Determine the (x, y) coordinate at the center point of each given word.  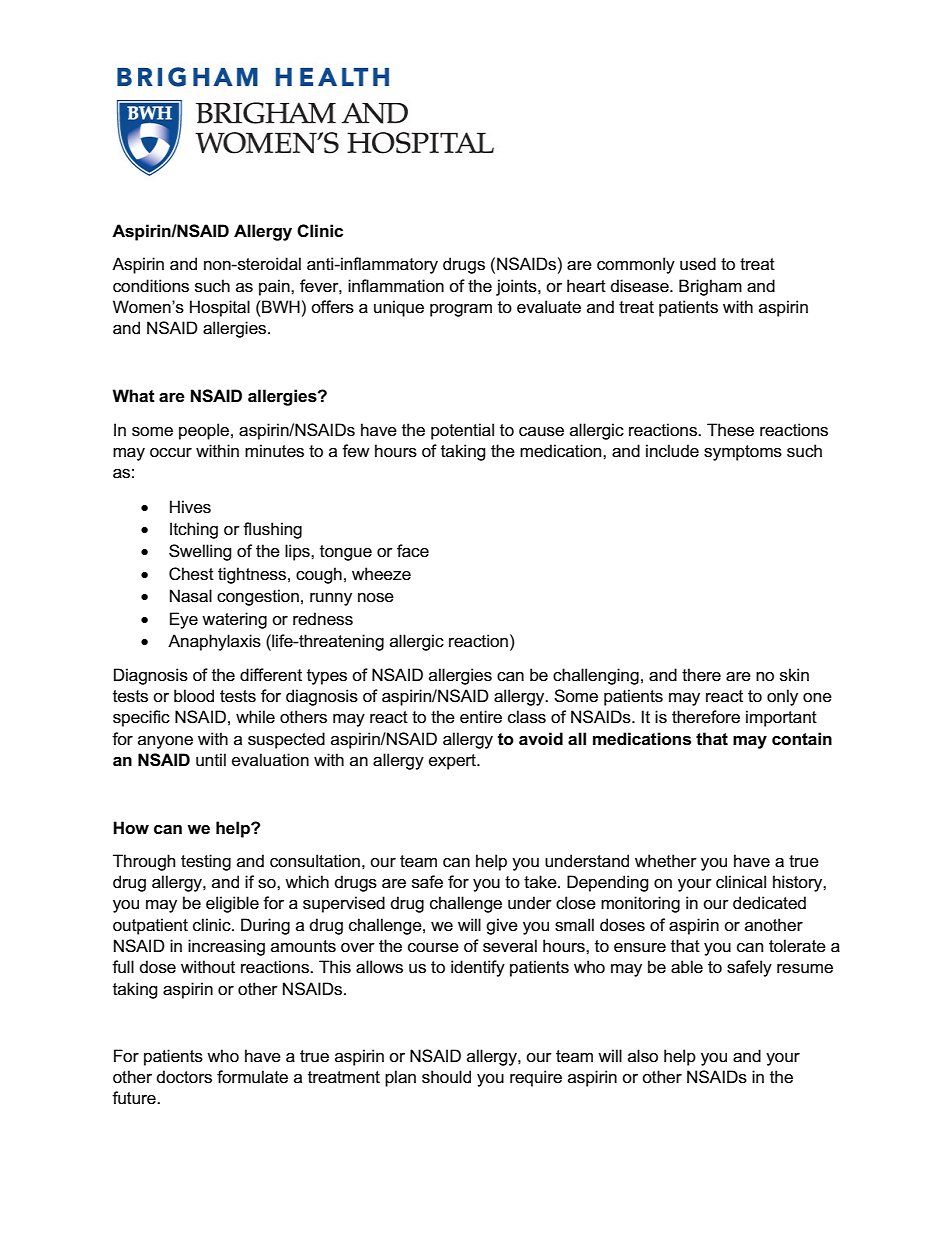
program (461, 310)
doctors (184, 1077)
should (446, 1077)
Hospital (220, 308)
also (643, 1056)
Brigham (710, 287)
